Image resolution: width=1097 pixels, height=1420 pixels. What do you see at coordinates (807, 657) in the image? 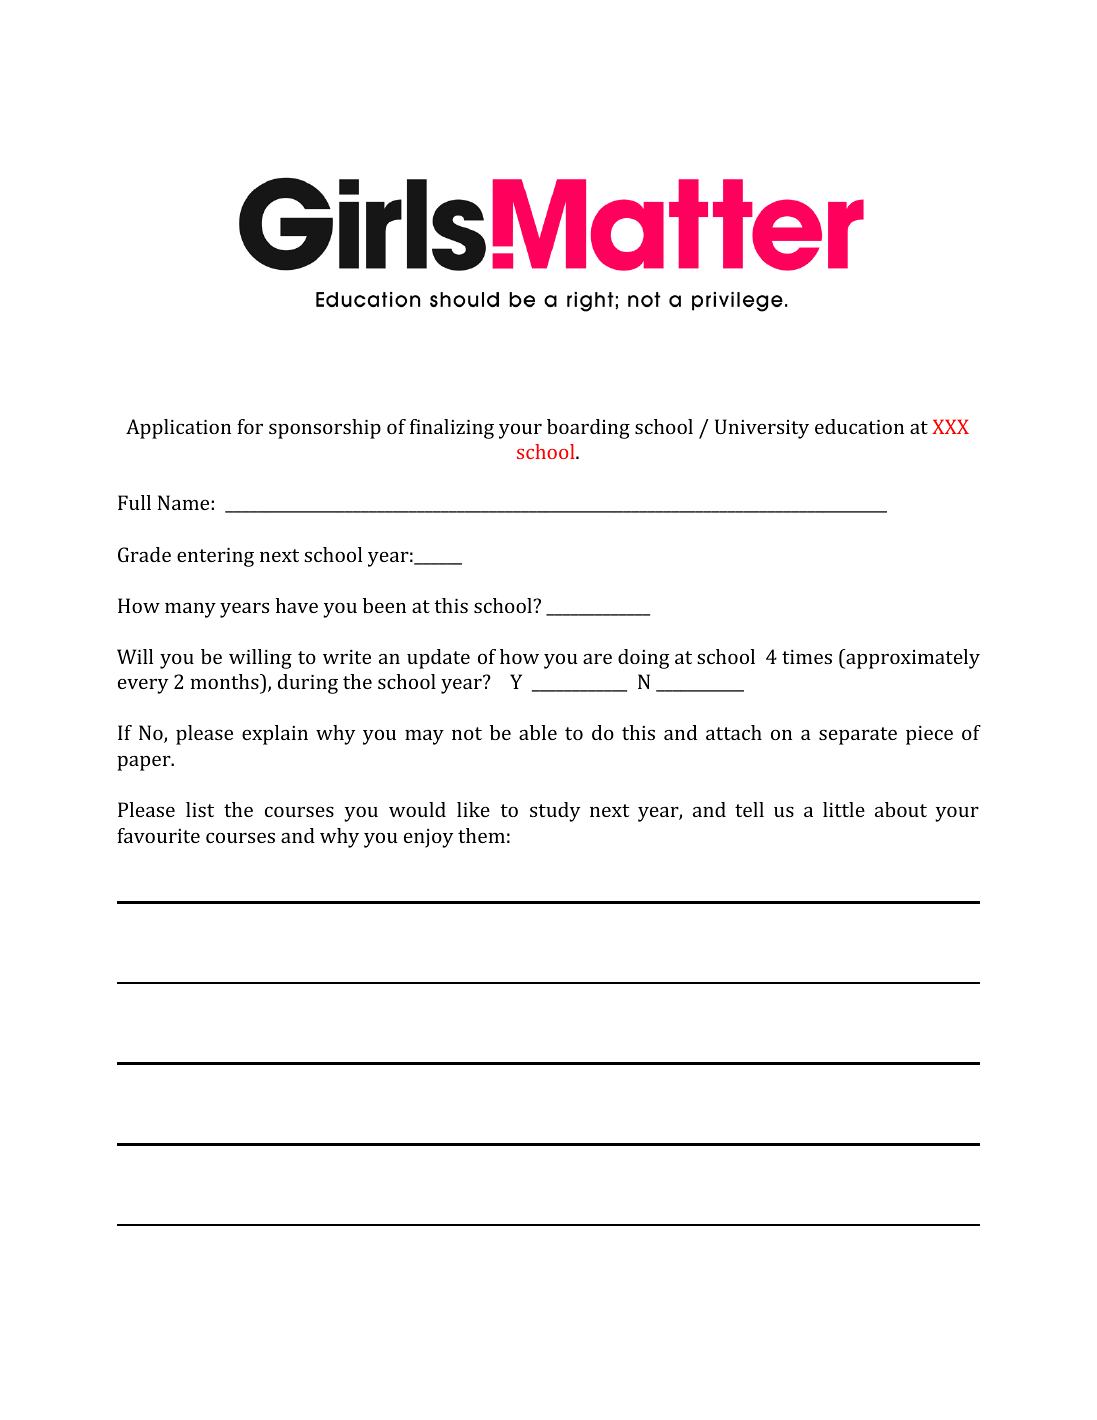
I see `times` at bounding box center [807, 657].
